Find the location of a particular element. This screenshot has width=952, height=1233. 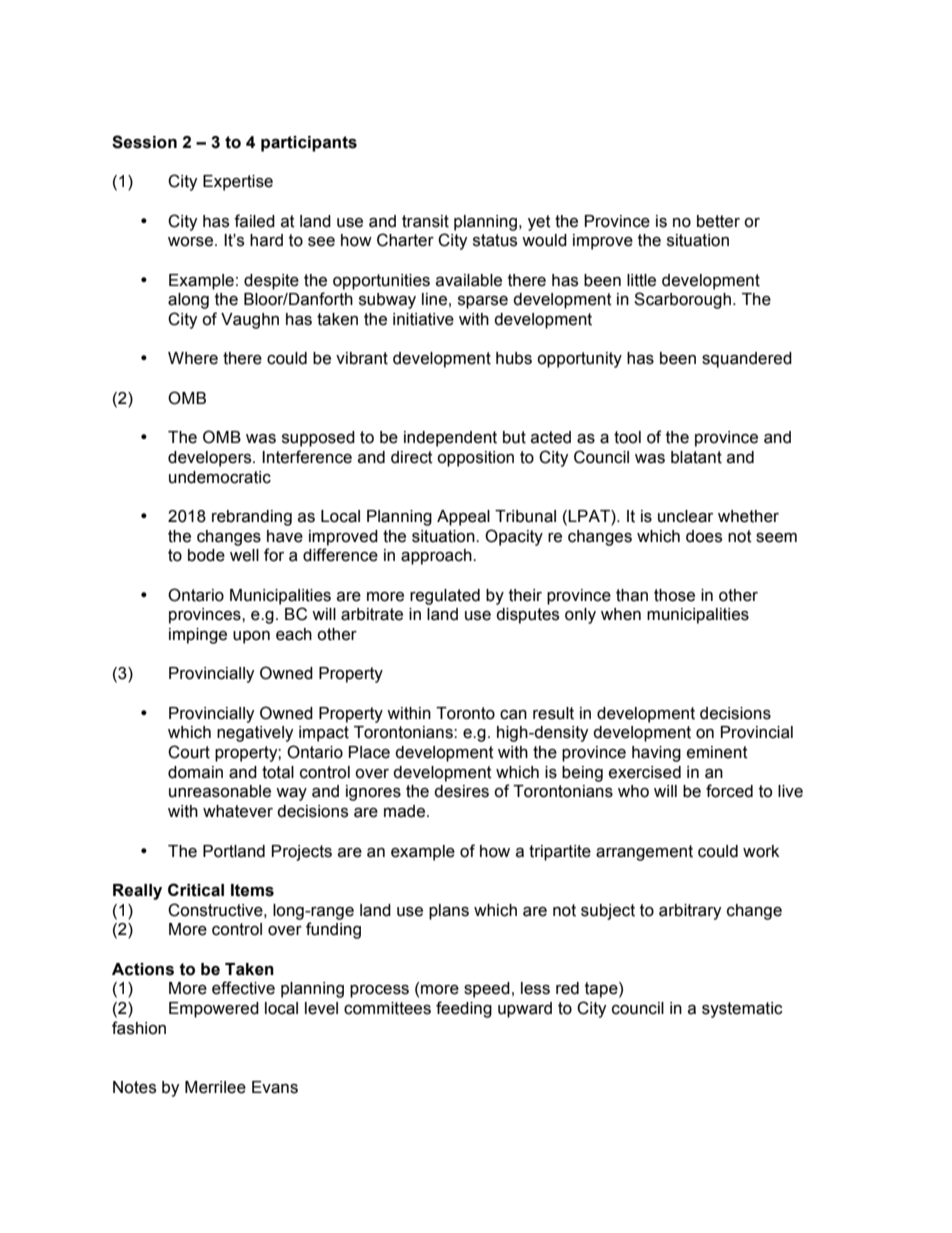

better is located at coordinates (718, 221).
